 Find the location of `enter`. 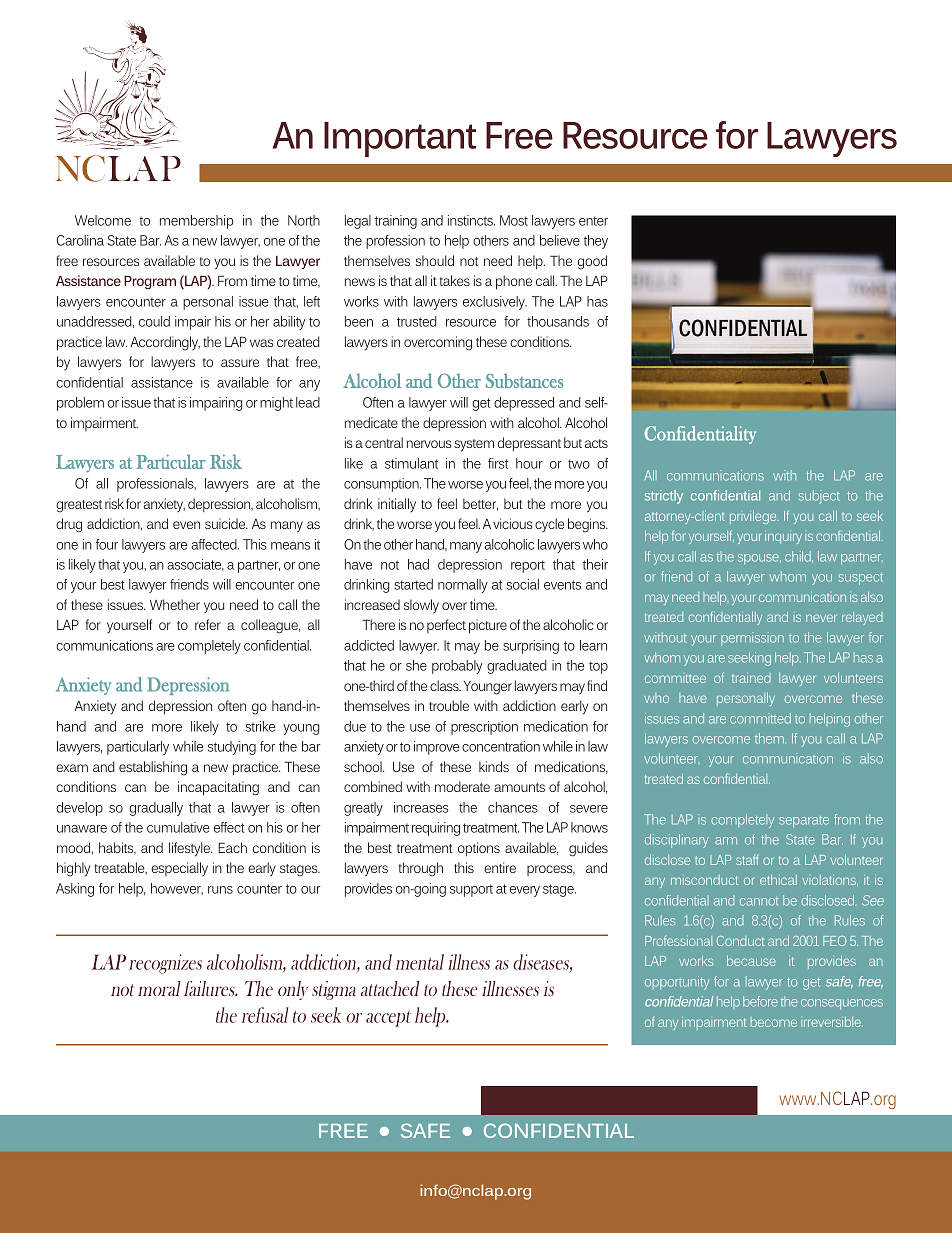

enter is located at coordinates (593, 221).
